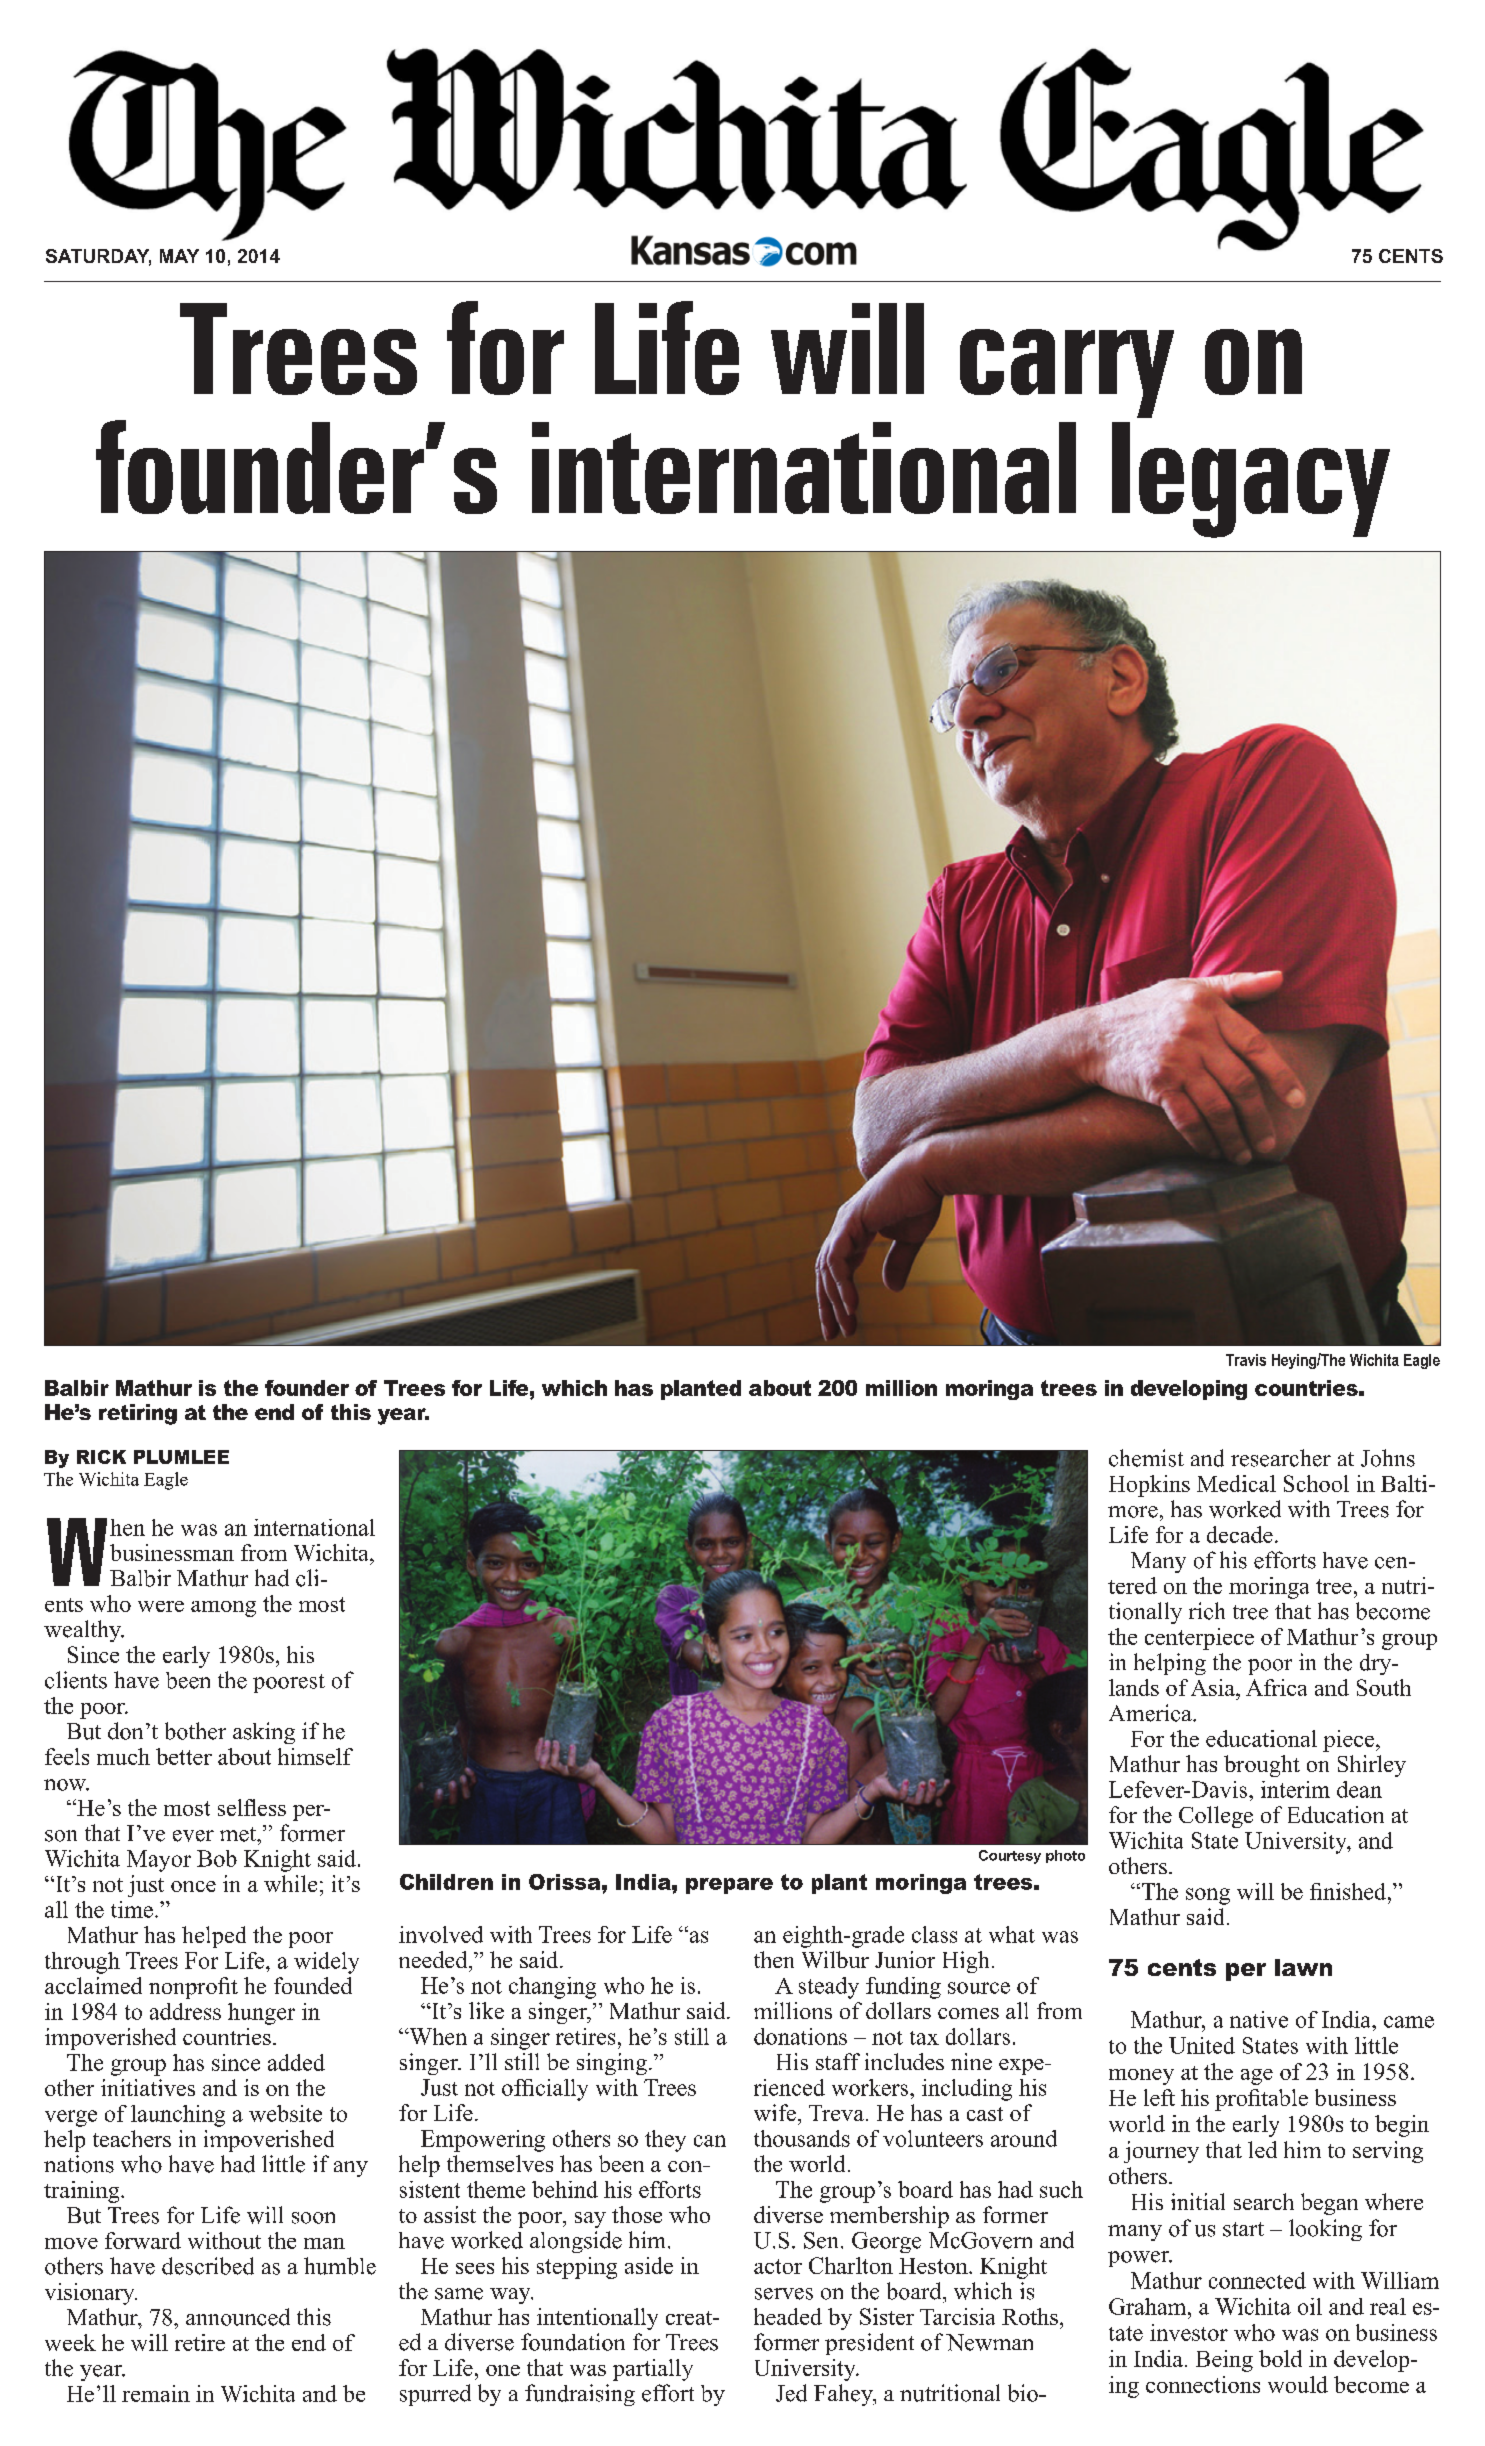 The image size is (1485, 2446). I want to click on SATURDAY, so click(98, 257).
